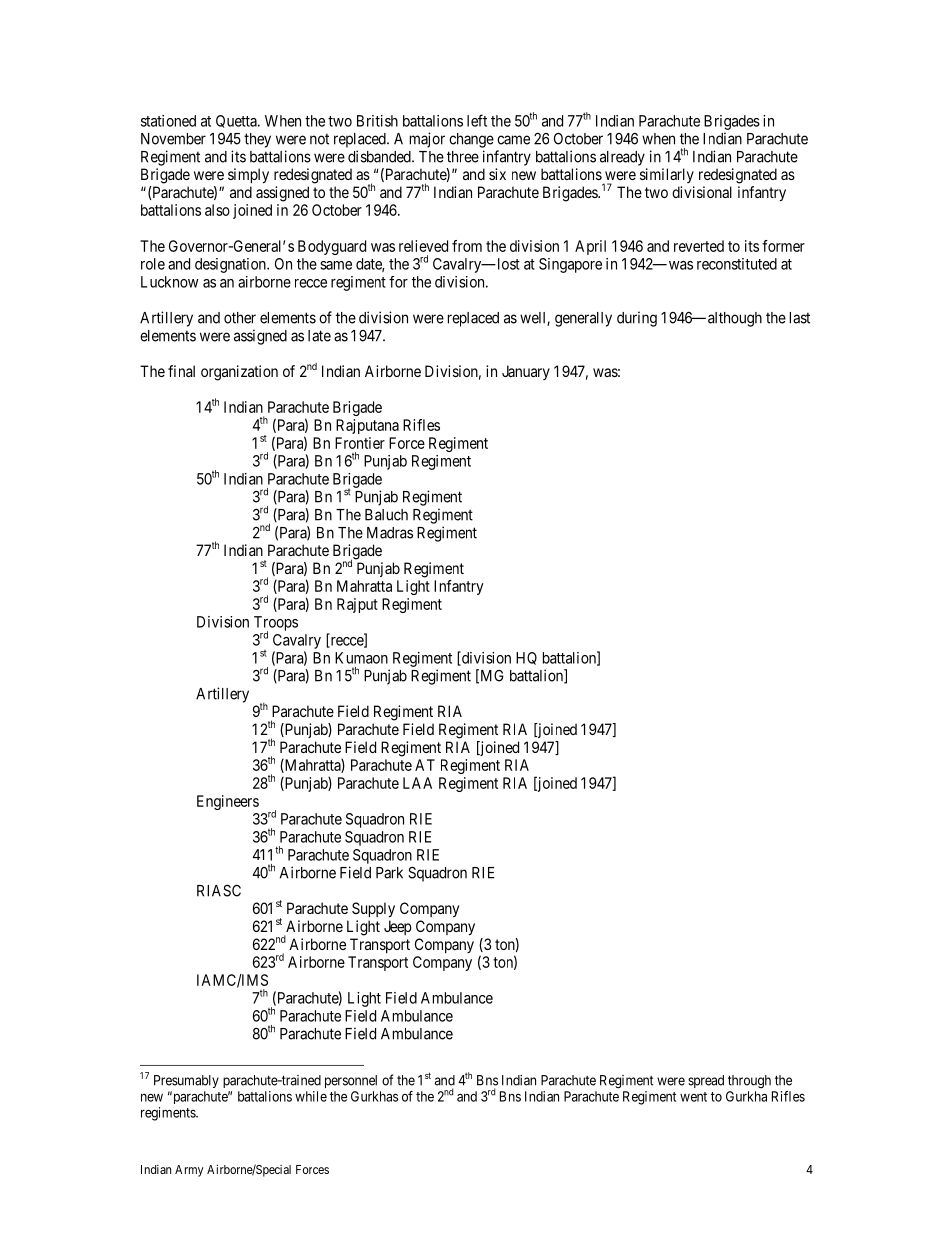 The width and height of the page is (952, 1233). I want to click on similarly, so click(667, 175).
